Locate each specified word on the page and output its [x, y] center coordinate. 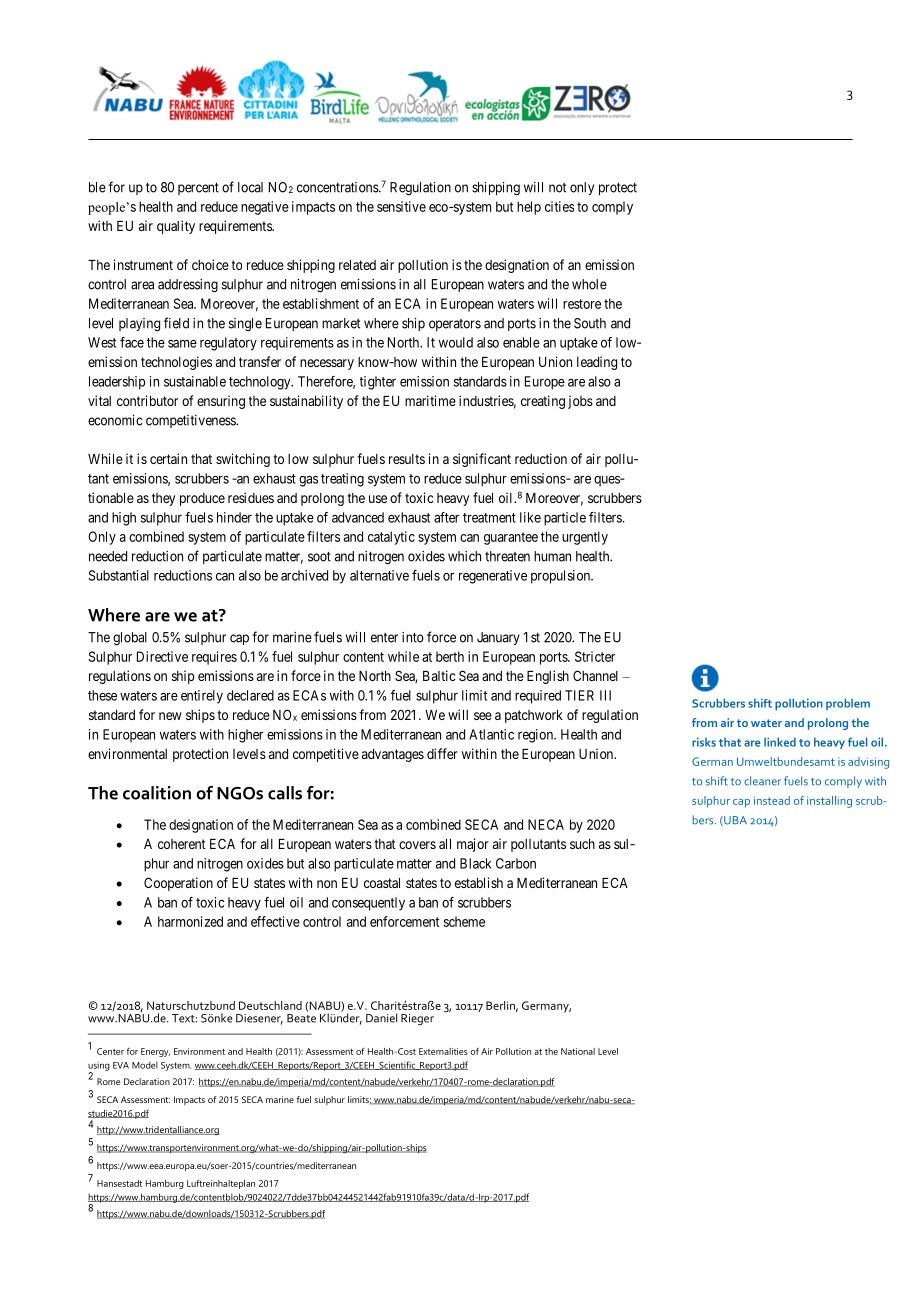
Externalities [443, 1051]
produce [202, 499]
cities [559, 206]
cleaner [762, 781]
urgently [585, 538]
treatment [489, 518]
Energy [155, 1052]
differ [442, 753]
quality [176, 227]
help [529, 208]
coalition [157, 793]
